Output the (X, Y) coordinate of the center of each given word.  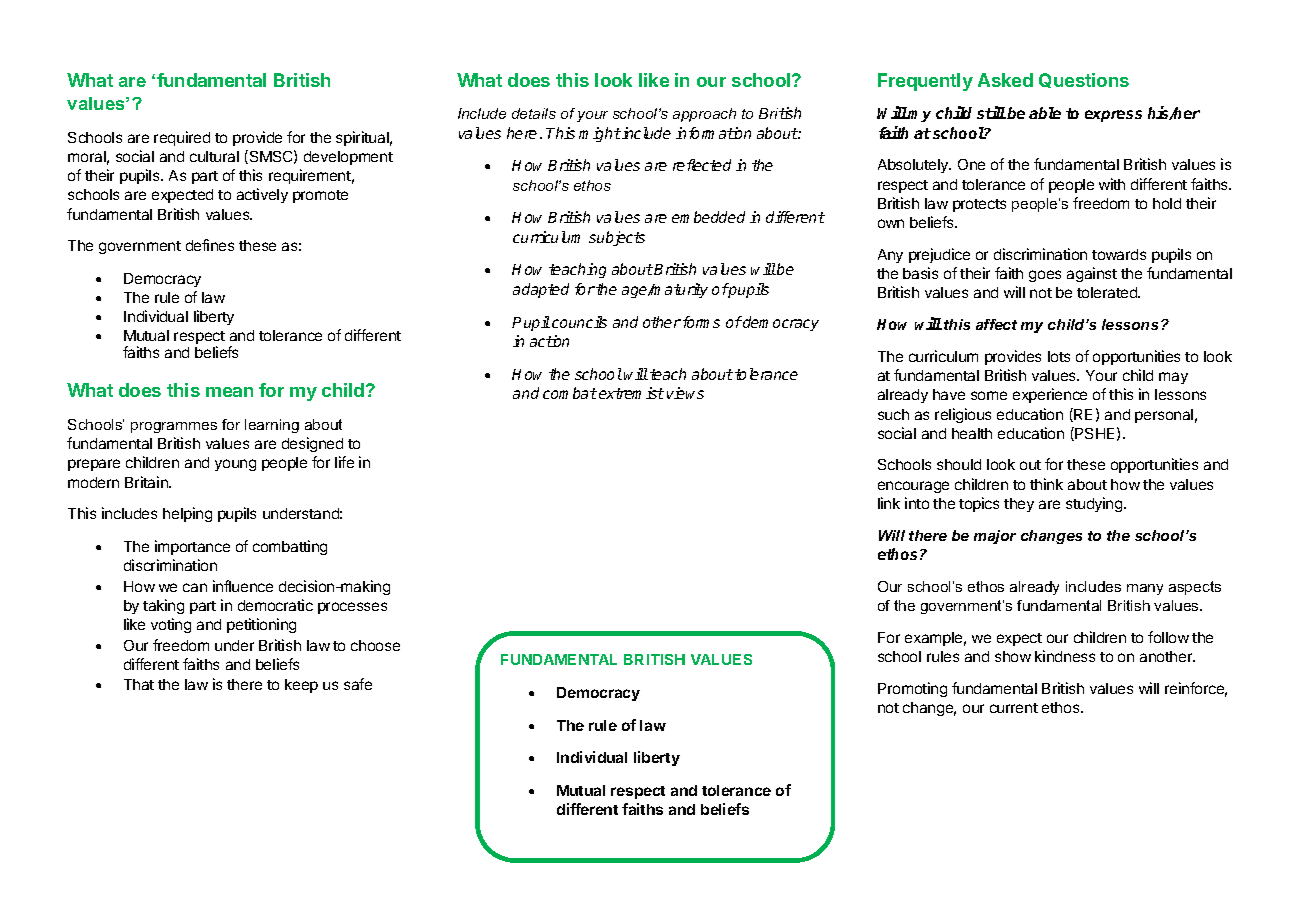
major (995, 537)
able (1045, 113)
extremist (631, 393)
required (182, 138)
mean (229, 392)
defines (210, 245)
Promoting (912, 689)
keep (301, 686)
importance (192, 547)
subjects (617, 238)
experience (1050, 395)
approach (704, 115)
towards (1119, 254)
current (1014, 708)
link (889, 503)
